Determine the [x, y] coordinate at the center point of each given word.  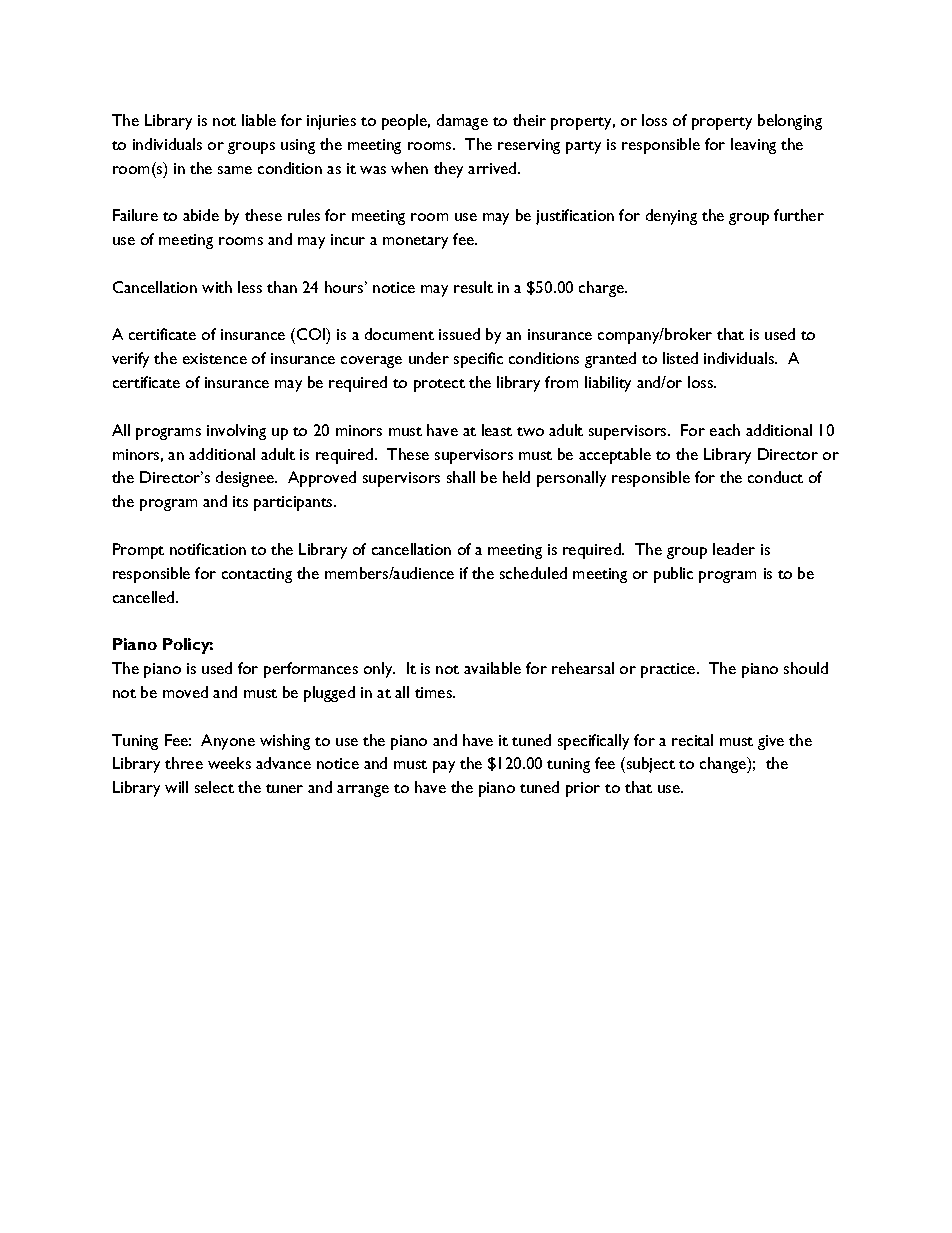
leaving [753, 146]
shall [461, 477]
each [725, 430]
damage [462, 122]
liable [259, 120]
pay [444, 767]
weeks [229, 763]
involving [236, 432]
